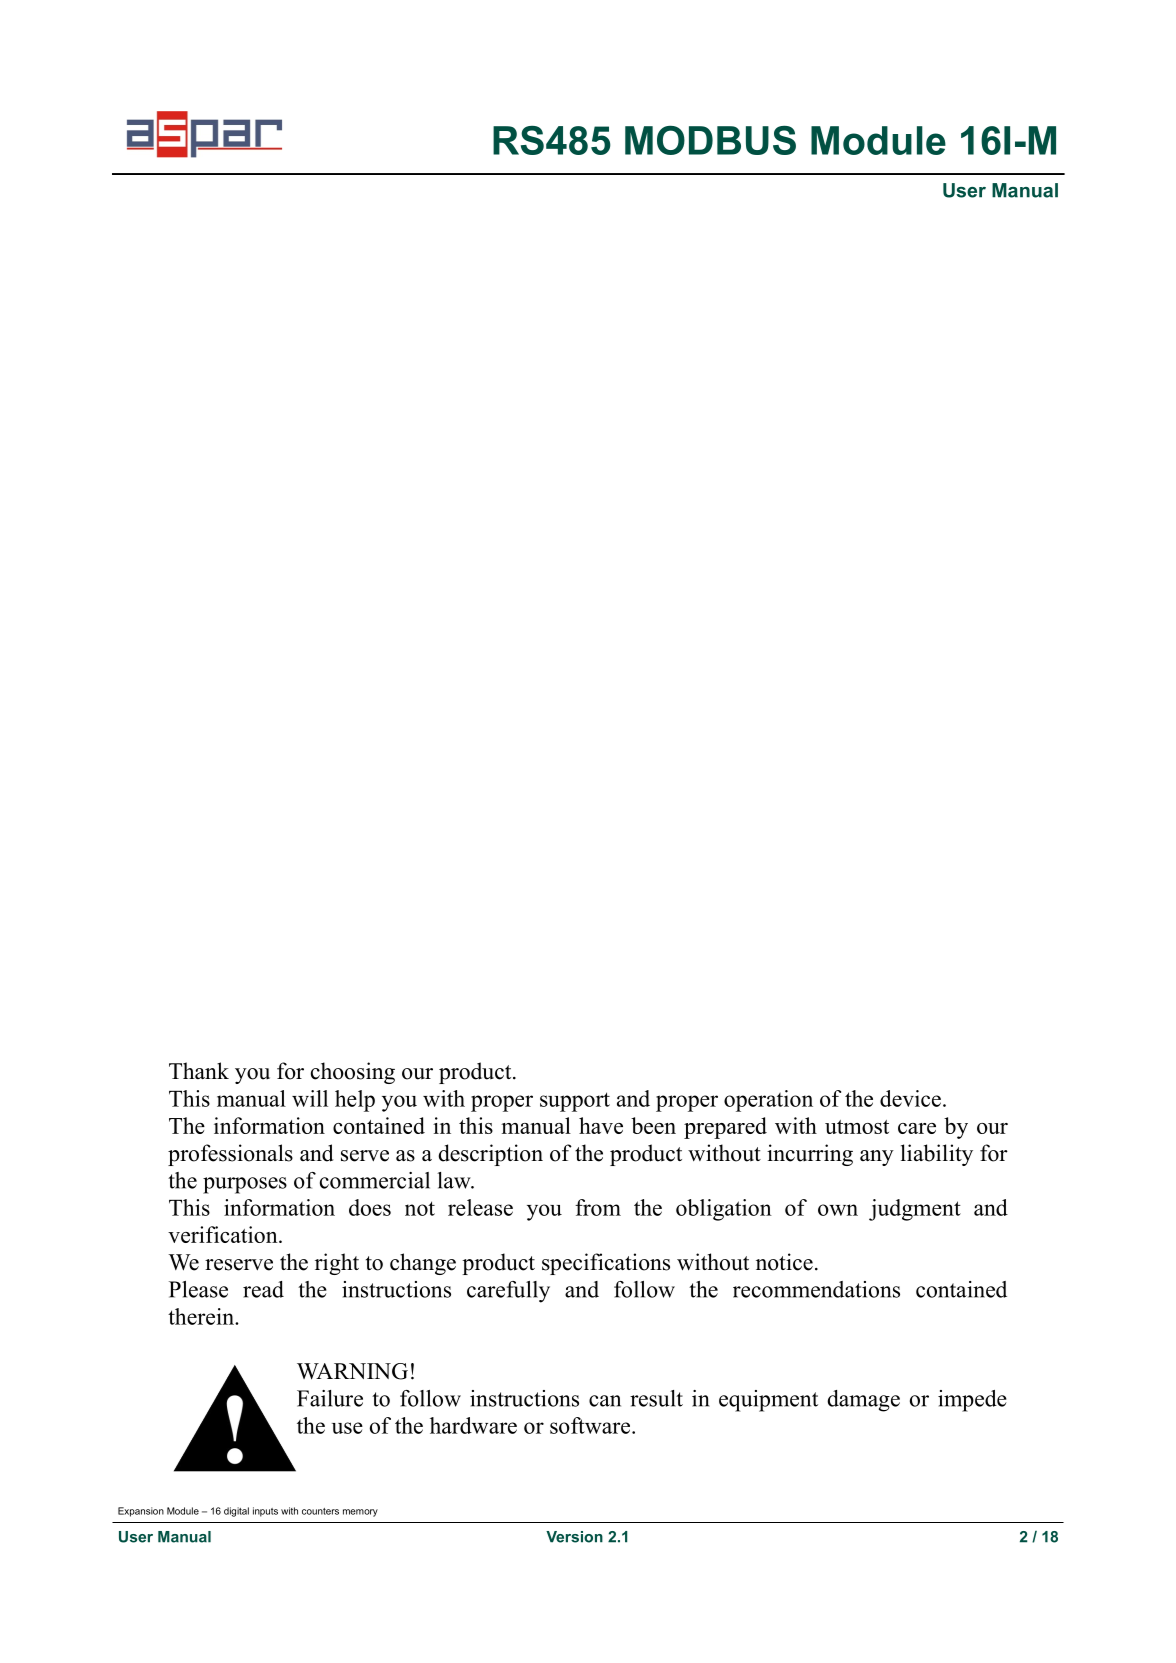 This screenshot has width=1176, height=1663. Describe the element at coordinates (575, 1102) in the screenshot. I see `support` at that location.
